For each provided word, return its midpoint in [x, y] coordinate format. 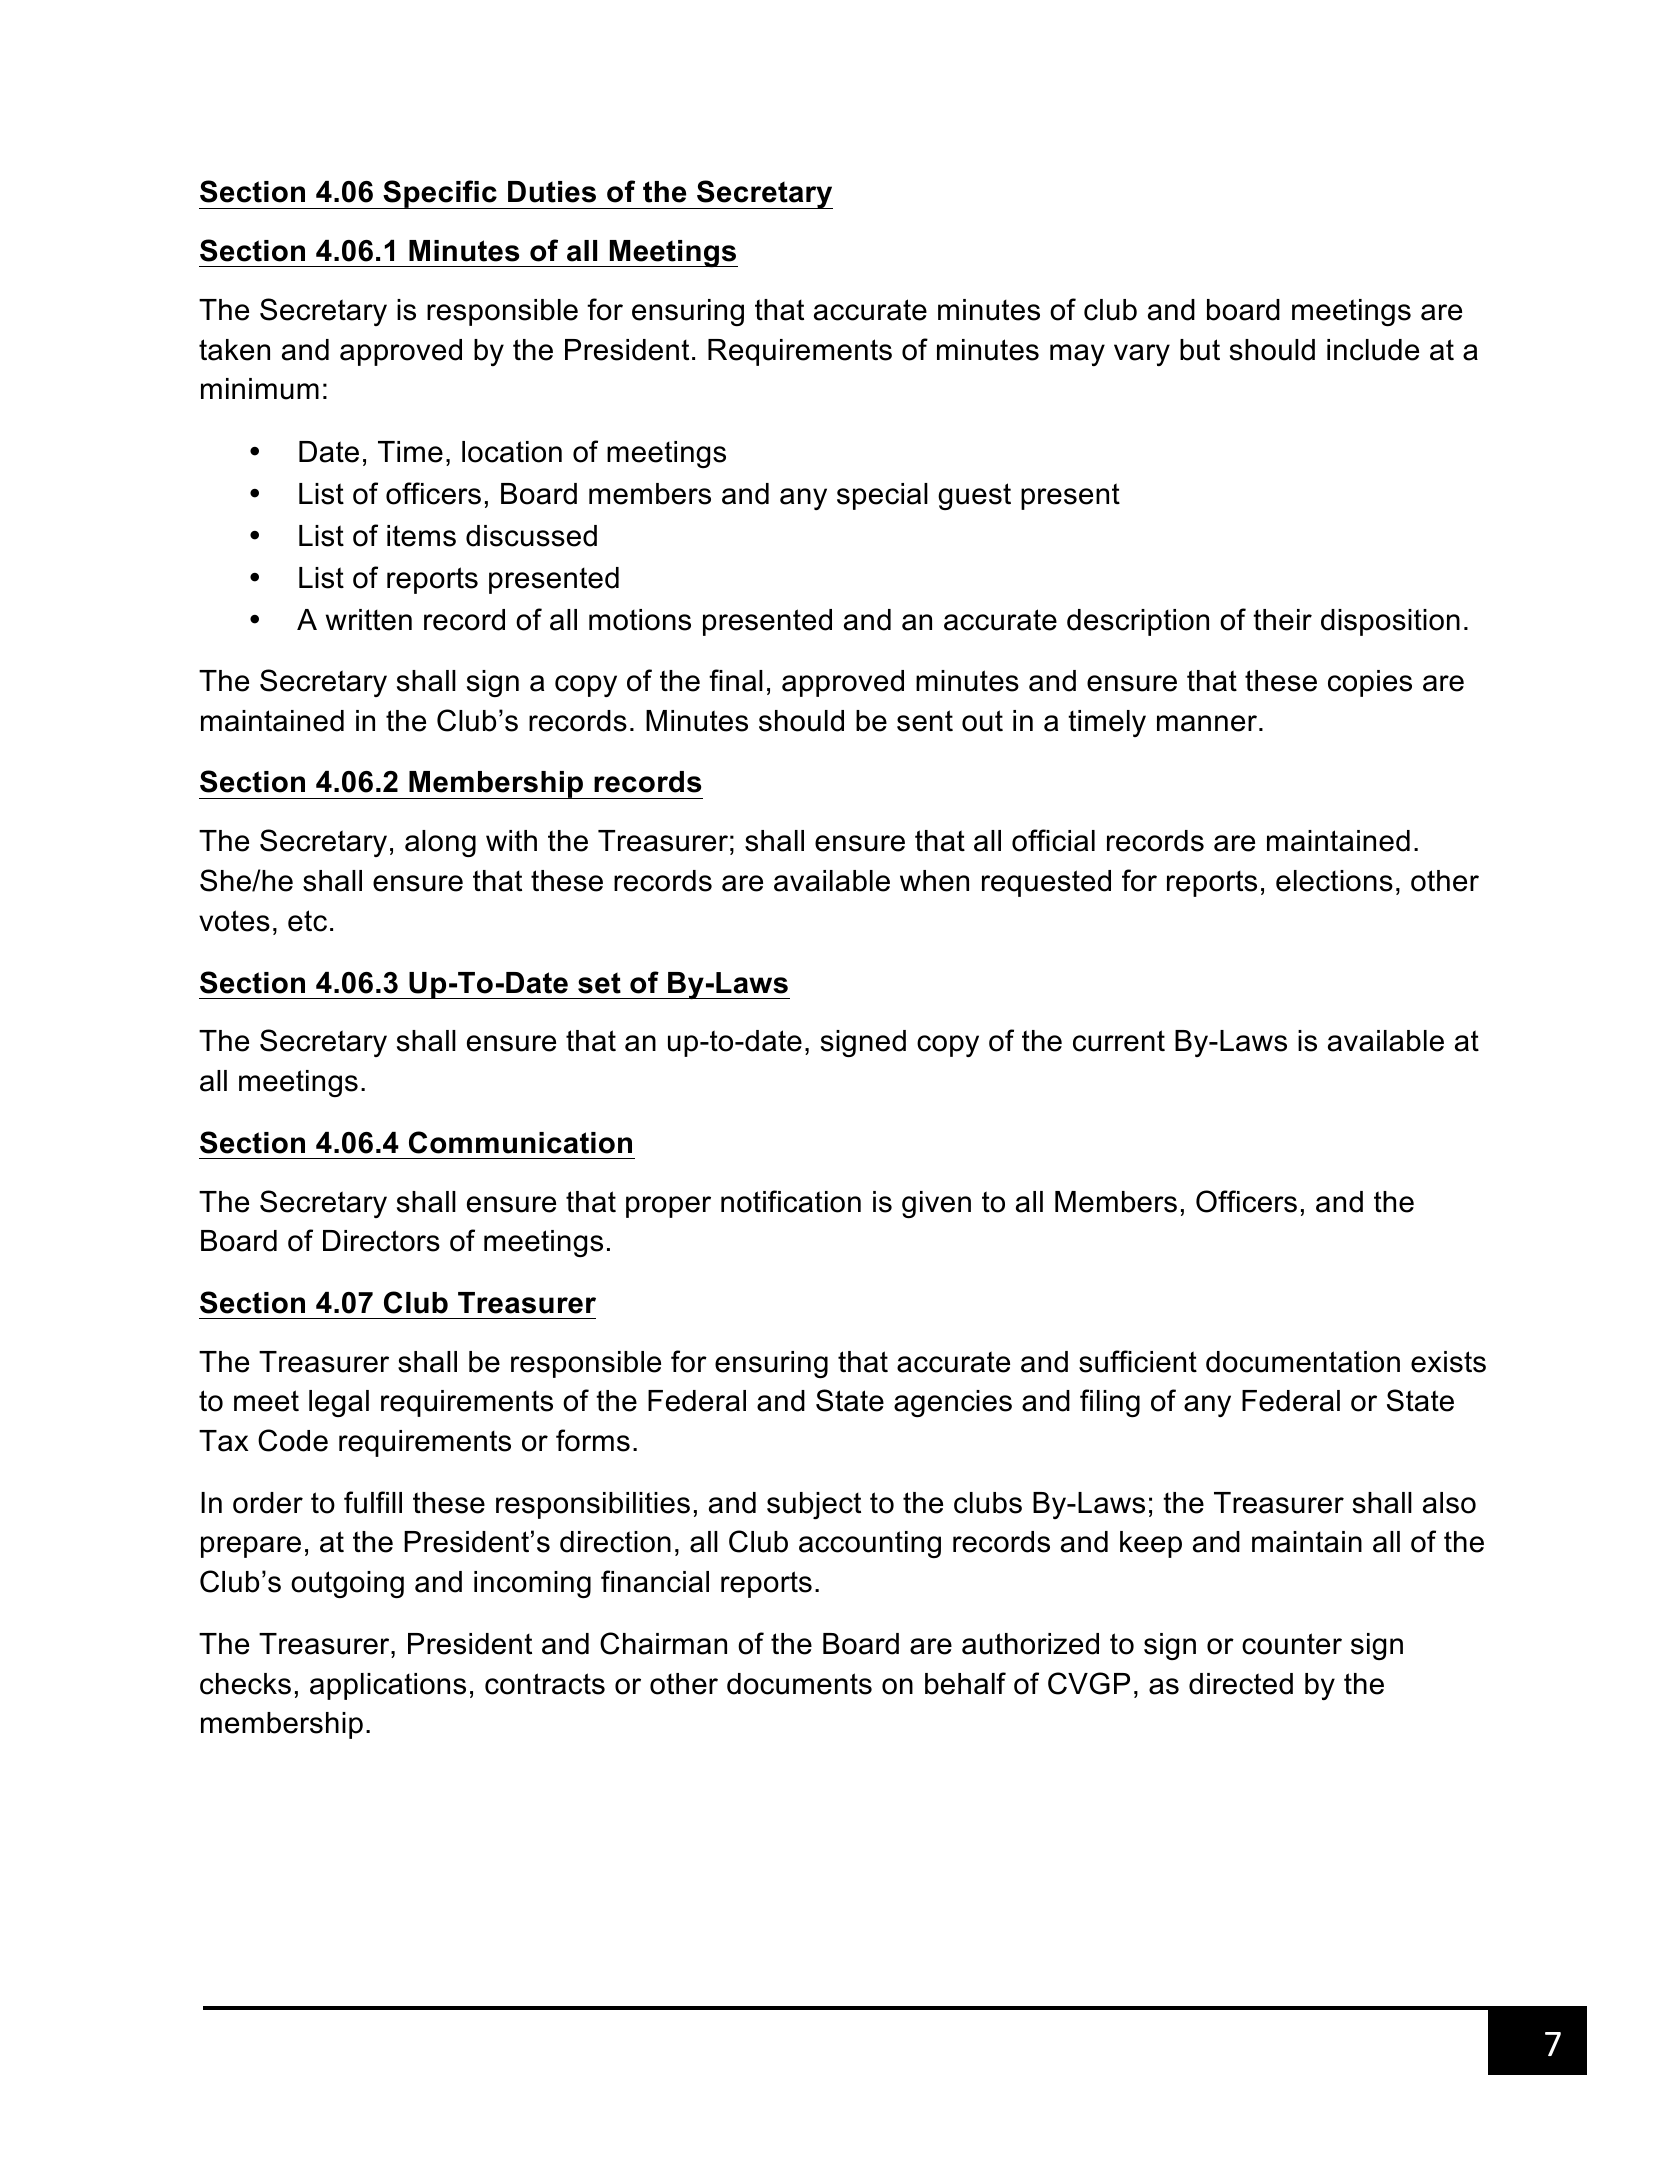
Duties [552, 192]
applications [388, 1686]
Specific [440, 194]
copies [1370, 683]
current [1119, 1041]
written [369, 620]
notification [791, 1201]
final [736, 680]
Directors [381, 1241]
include [1373, 350]
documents [799, 1684]
